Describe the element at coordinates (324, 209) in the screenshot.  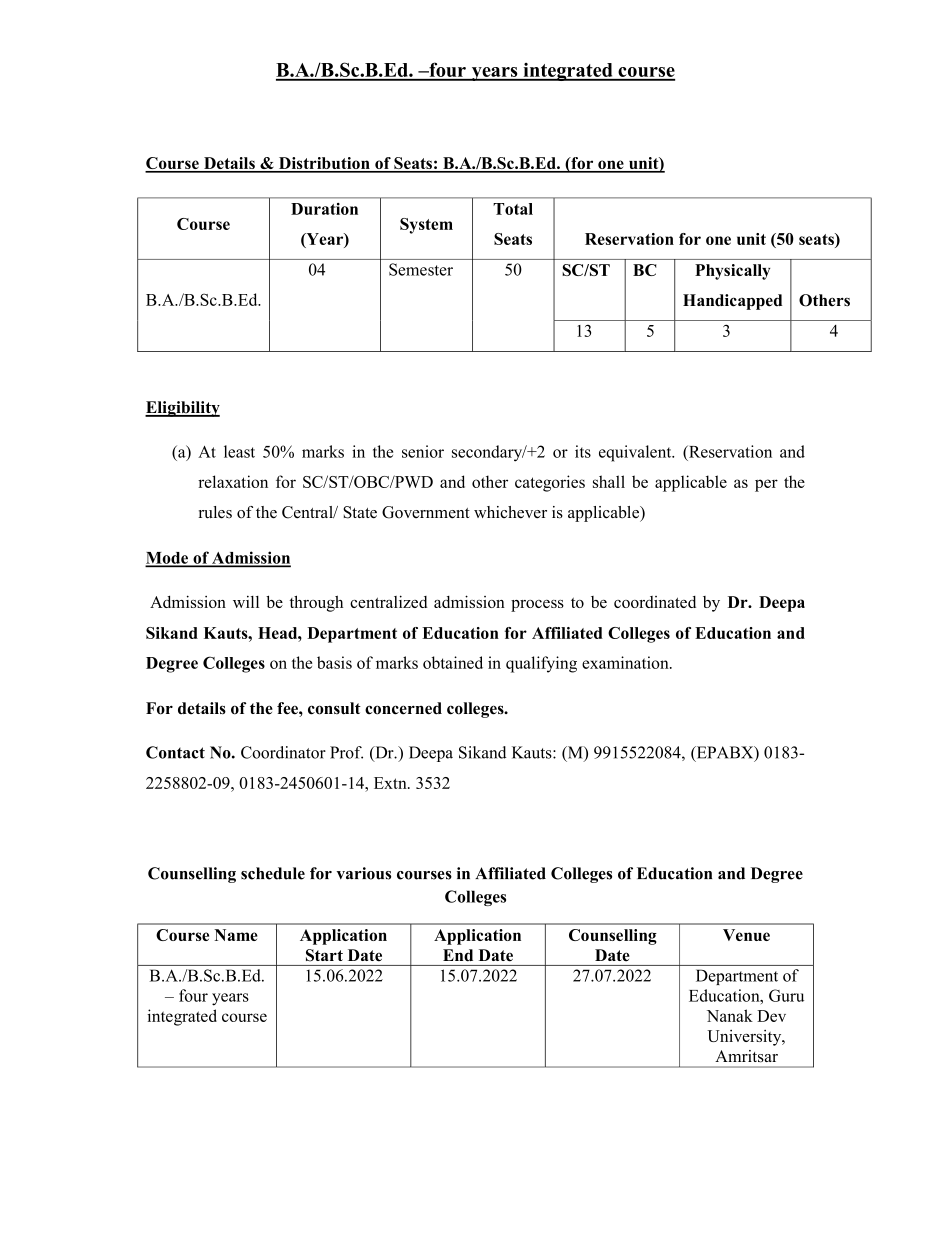
I see `Duration` at that location.
